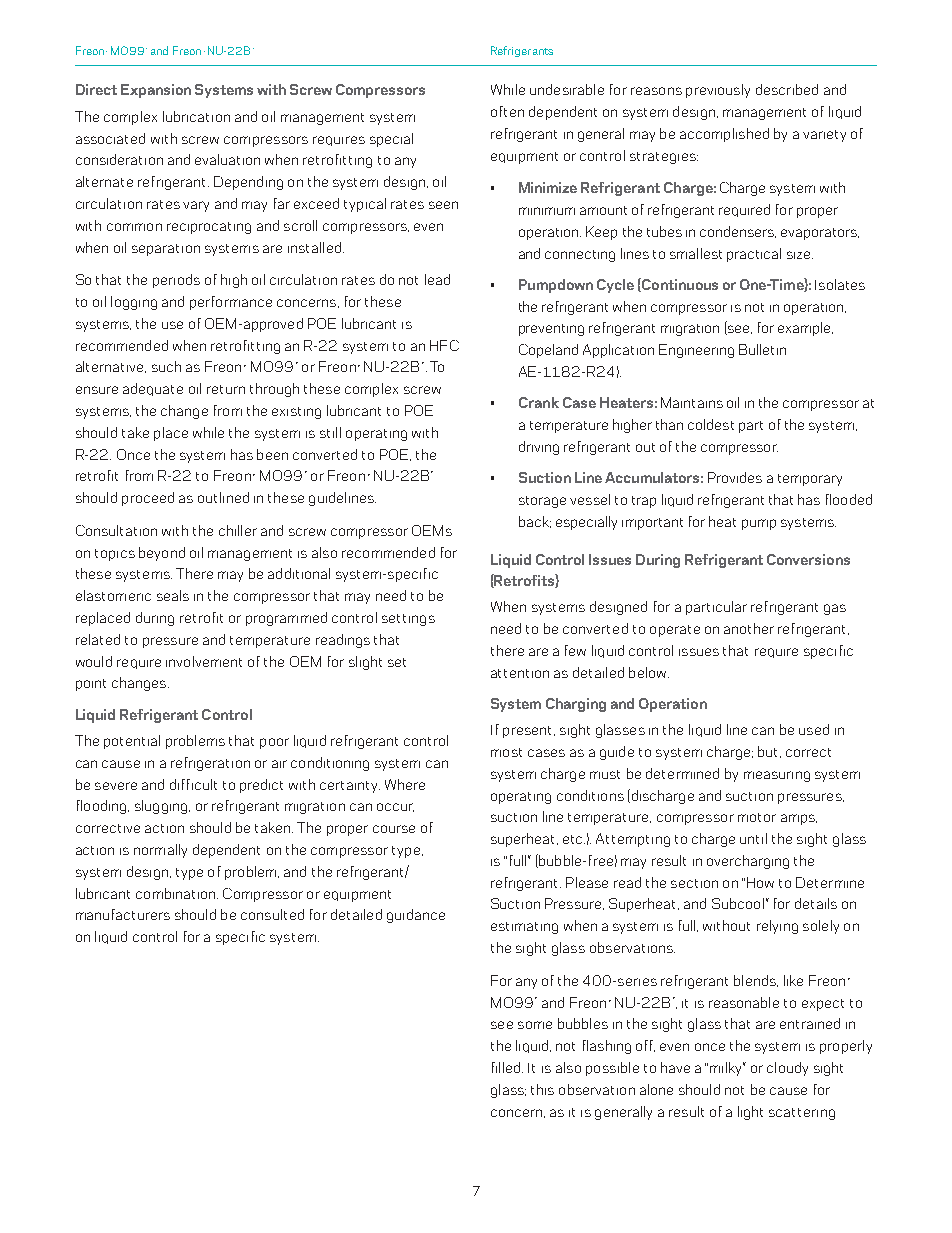  What do you see at coordinates (408, 620) in the screenshot?
I see `settings` at bounding box center [408, 620].
